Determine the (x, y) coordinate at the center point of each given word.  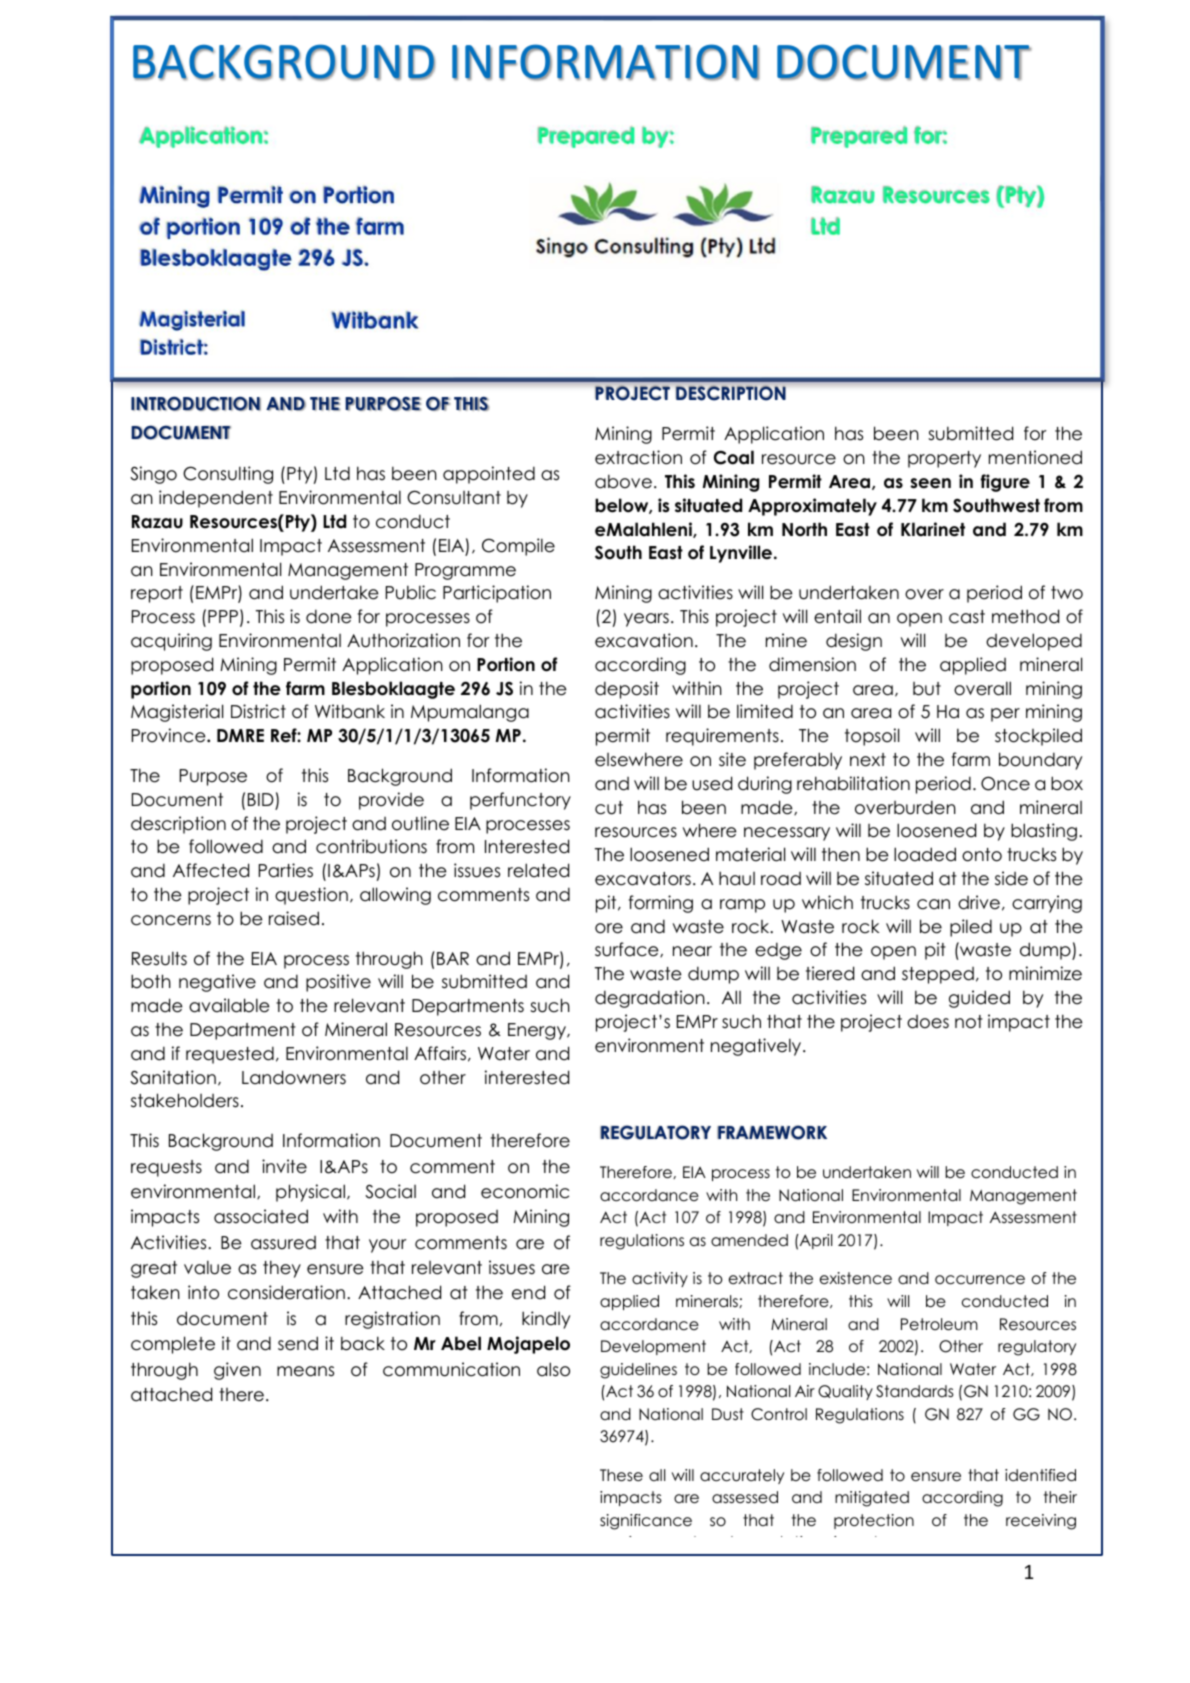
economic (525, 1191)
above (623, 481)
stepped (938, 975)
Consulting (228, 475)
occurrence (980, 1280)
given (237, 1371)
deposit (627, 690)
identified (1040, 1475)
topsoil (872, 737)
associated (261, 1216)
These (621, 1475)
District (258, 711)
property (944, 459)
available (229, 1005)
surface (628, 949)
